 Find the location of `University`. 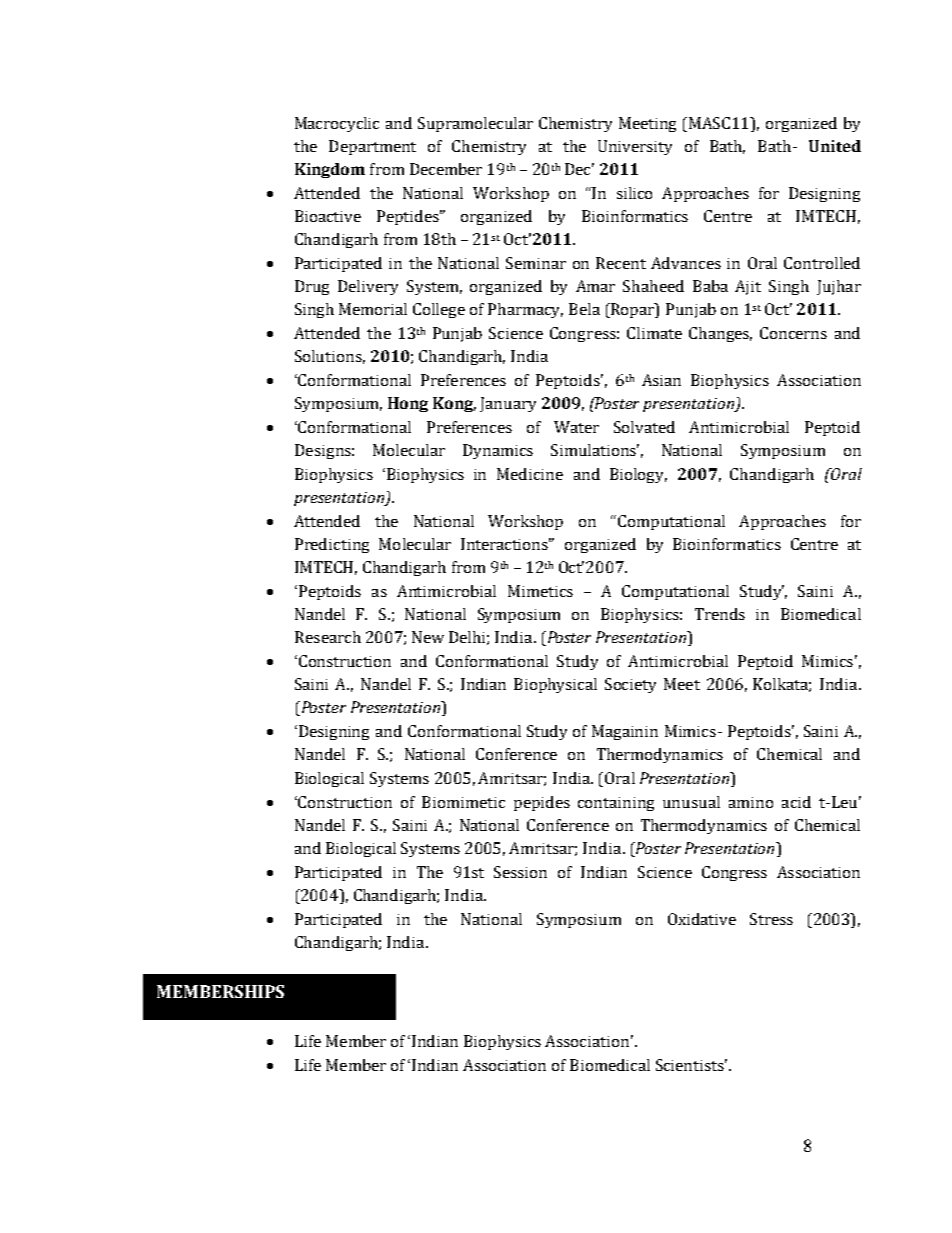

University is located at coordinates (635, 147).
